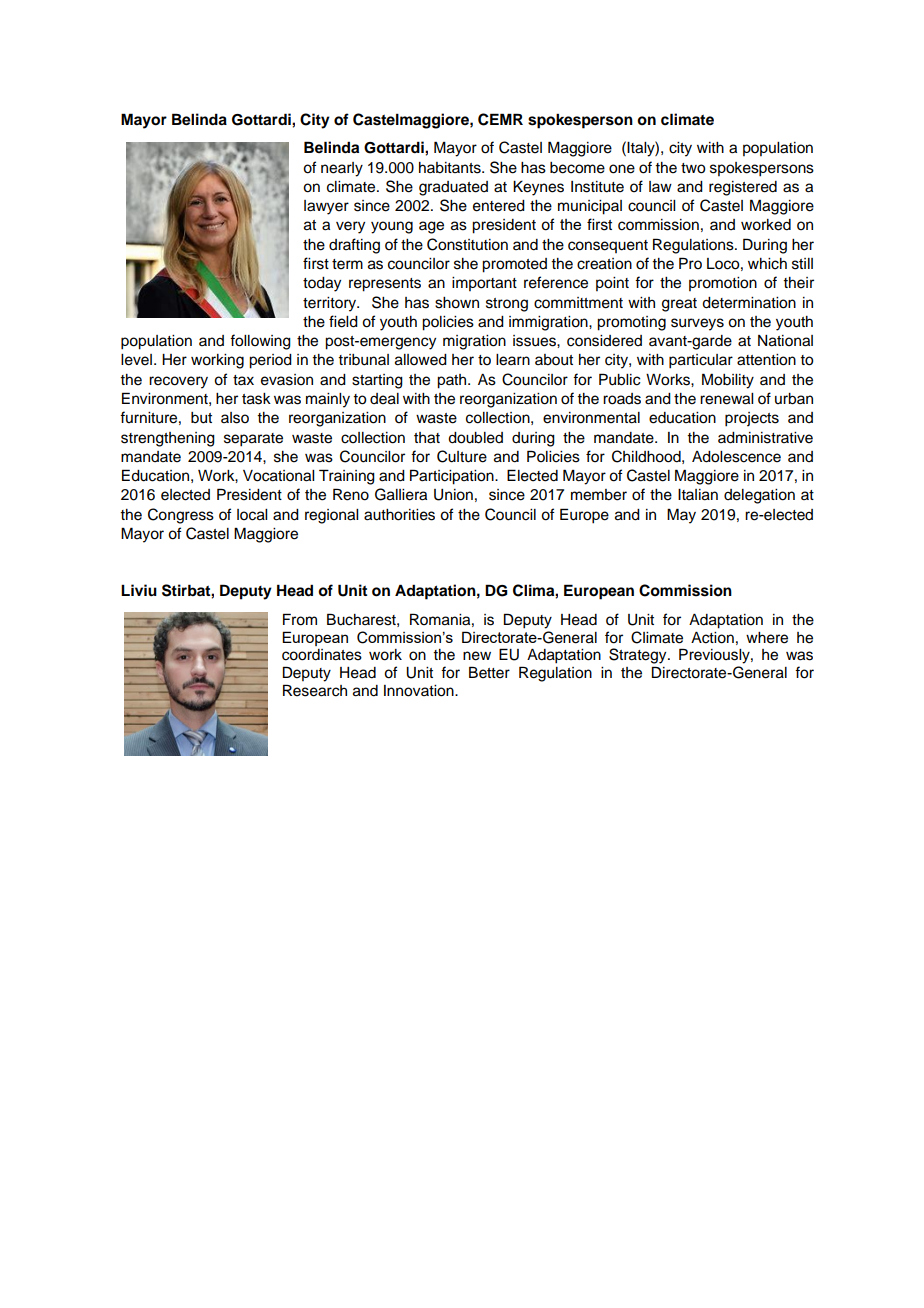 The width and height of the image is (924, 1308). What do you see at coordinates (457, 303) in the image?
I see `shown` at bounding box center [457, 303].
